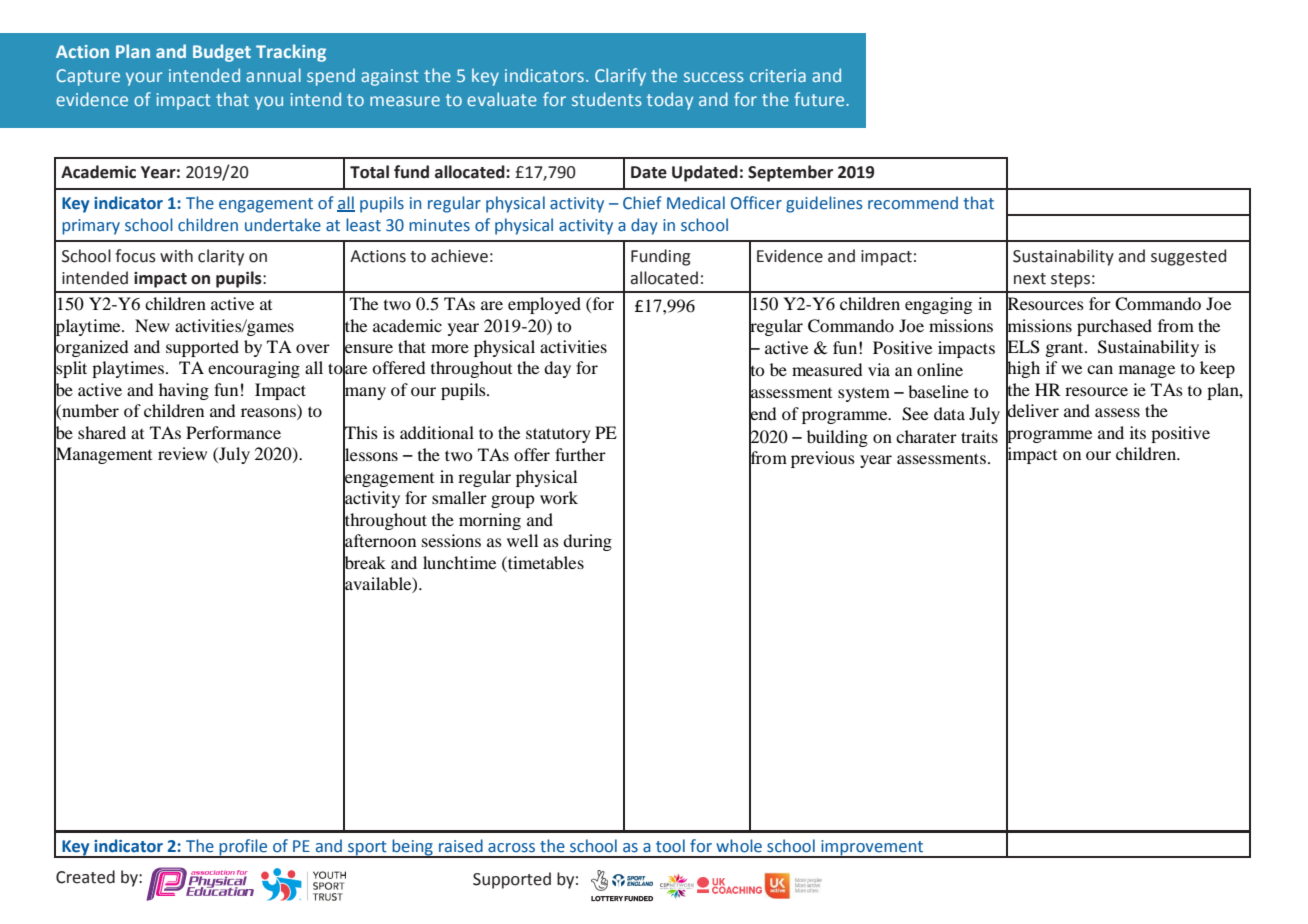 The width and height of the document is (1308, 924). I want to click on tool, so click(670, 846).
